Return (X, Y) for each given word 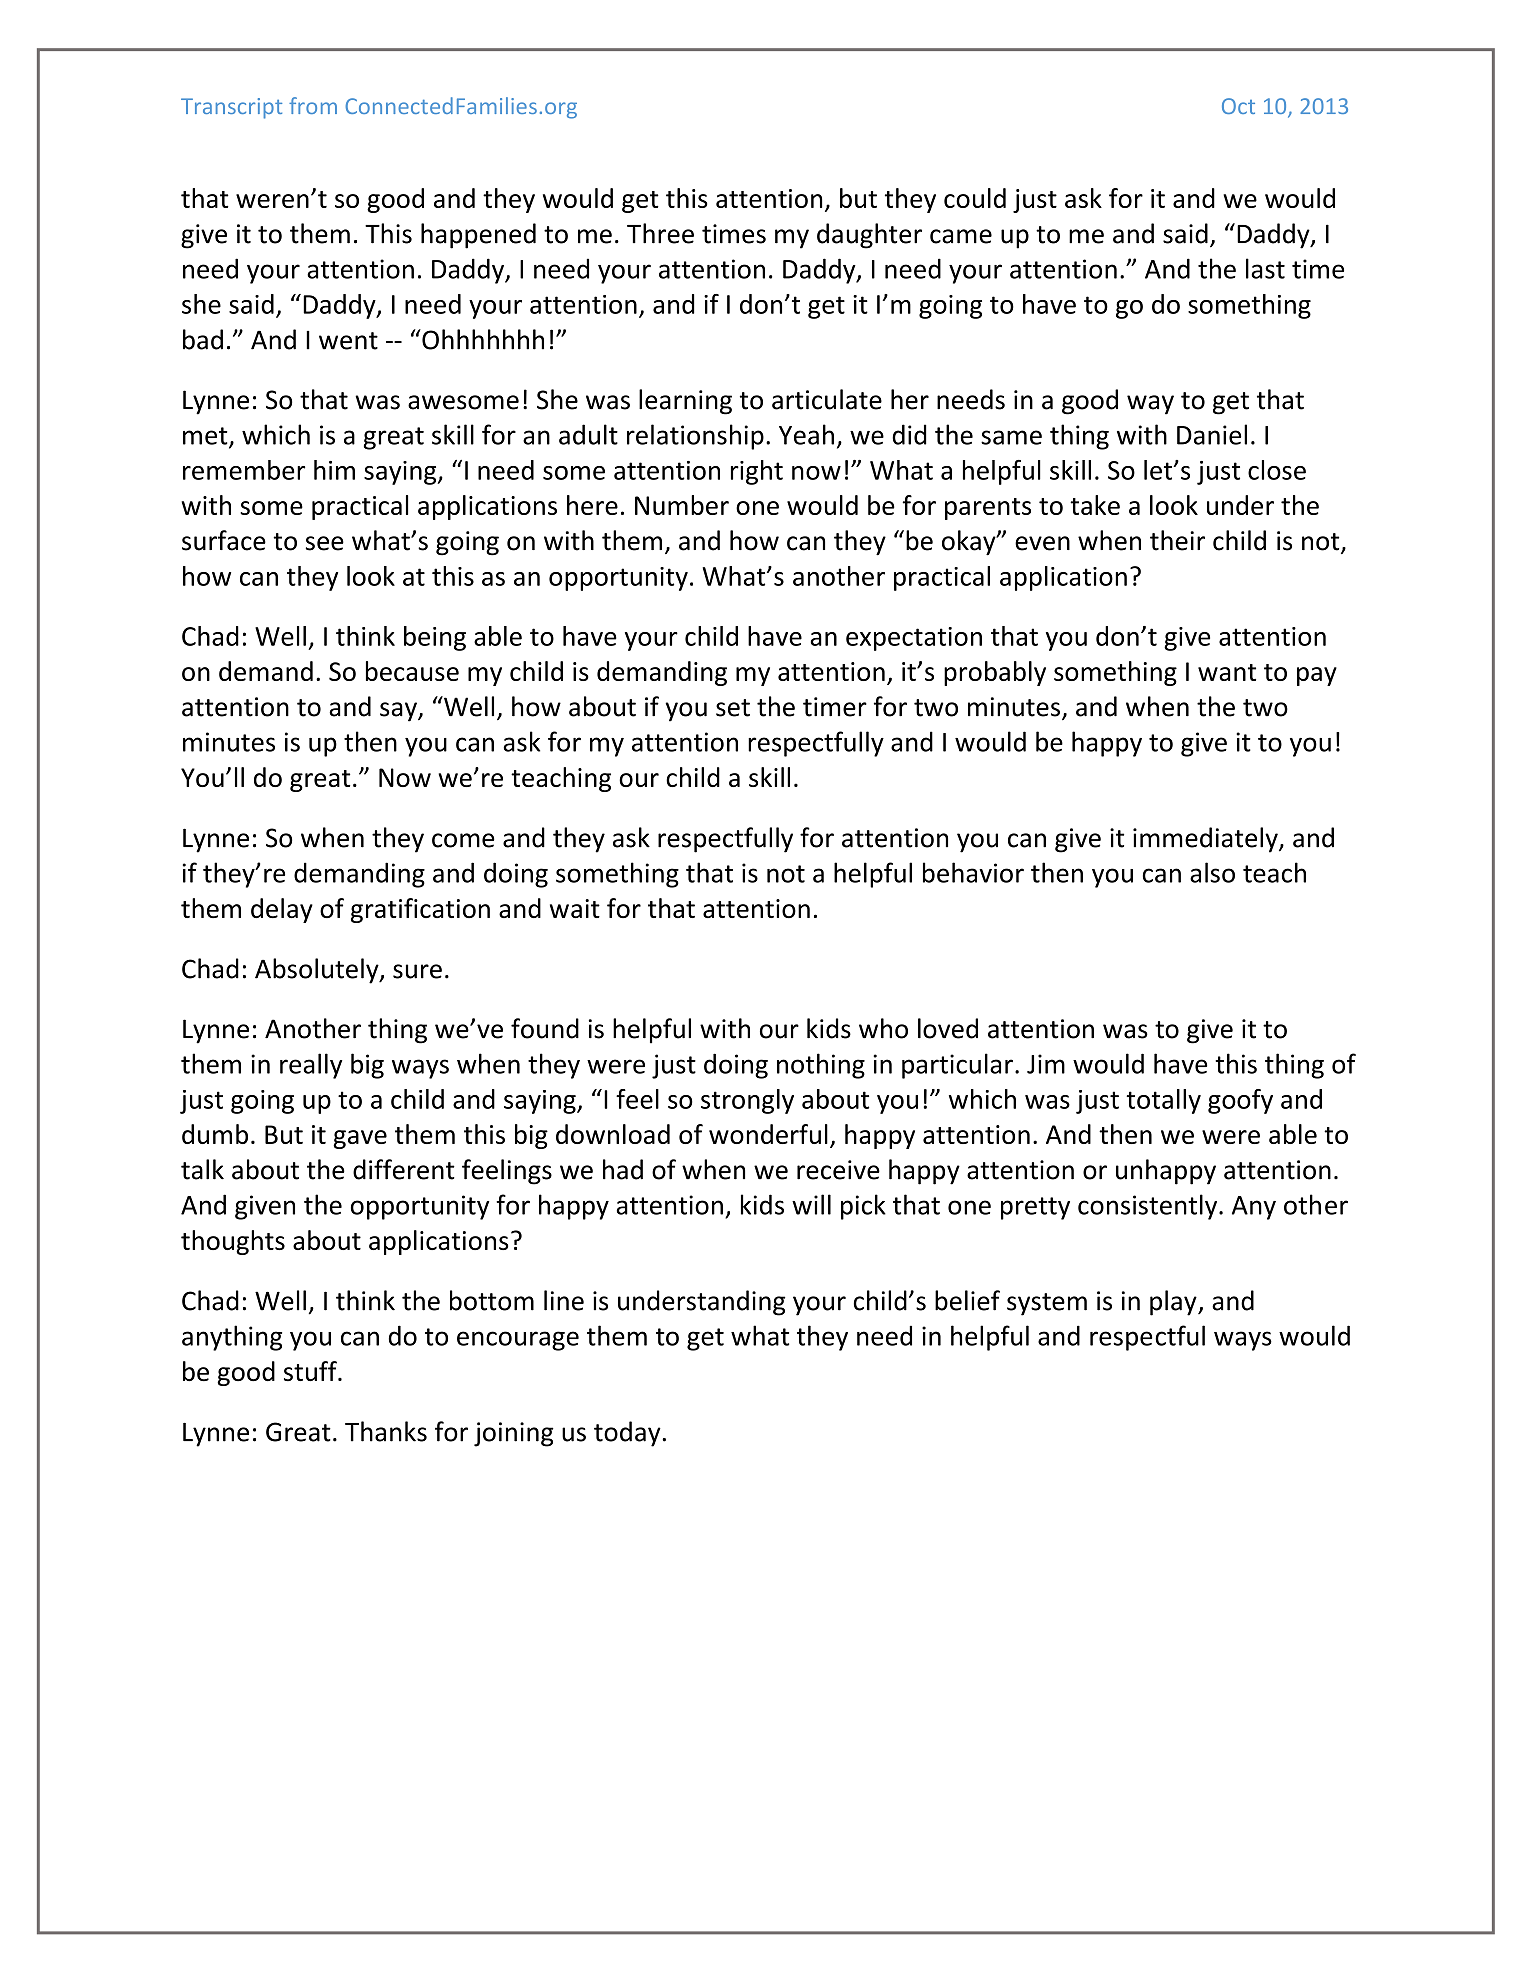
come (463, 840)
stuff (311, 1371)
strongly (747, 1101)
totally (1163, 1101)
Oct (1238, 106)
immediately (1206, 840)
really (311, 1066)
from (313, 105)
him (334, 470)
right (757, 472)
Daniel (1212, 434)
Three (660, 233)
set (733, 708)
